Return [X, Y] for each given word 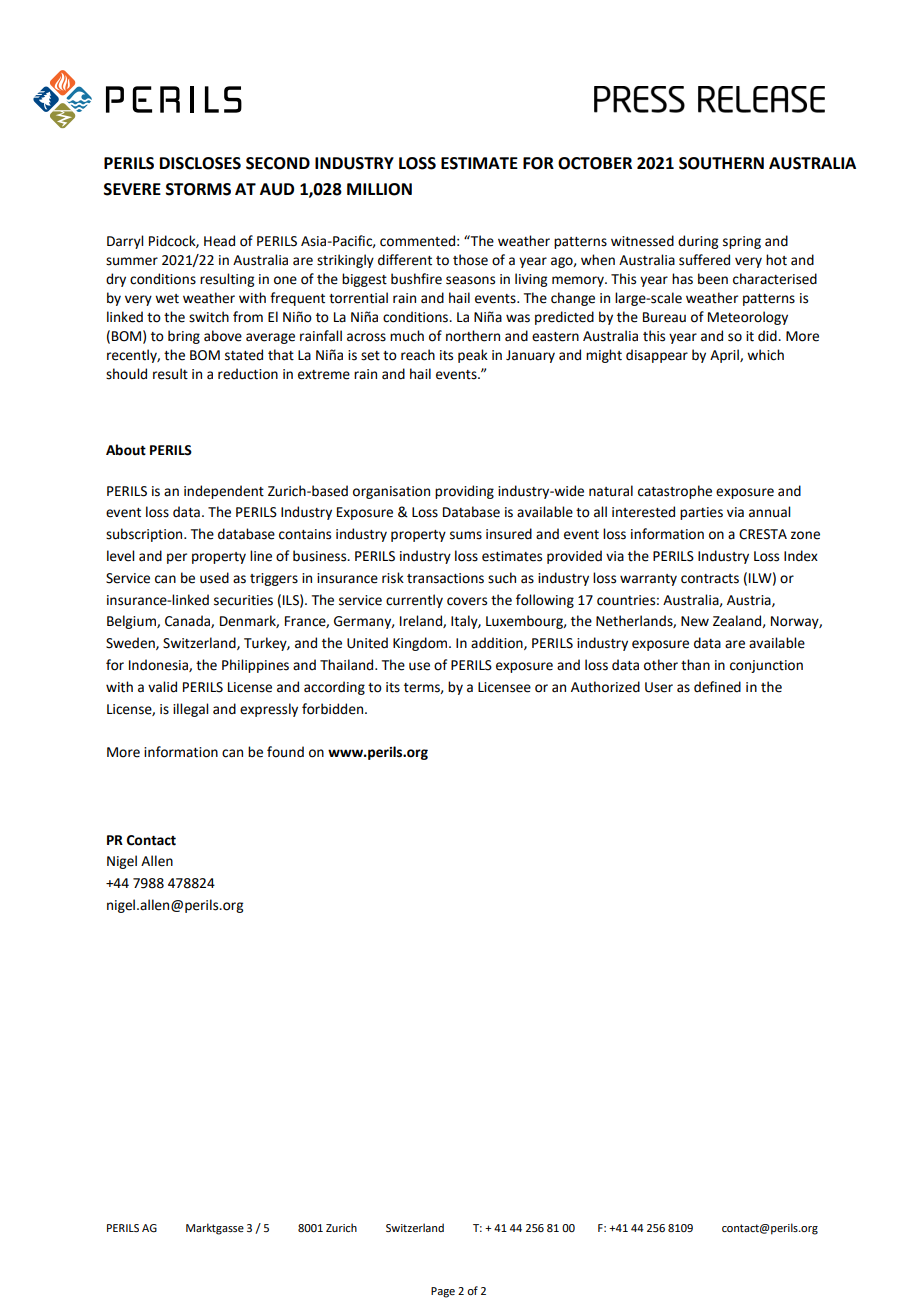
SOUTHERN [721, 163]
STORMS [198, 189]
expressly [269, 710]
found [285, 752]
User [659, 687]
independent [224, 492]
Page [443, 1292]
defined [717, 687]
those [470, 260]
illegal [190, 710]
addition [498, 643]
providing [464, 492]
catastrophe [675, 492]
